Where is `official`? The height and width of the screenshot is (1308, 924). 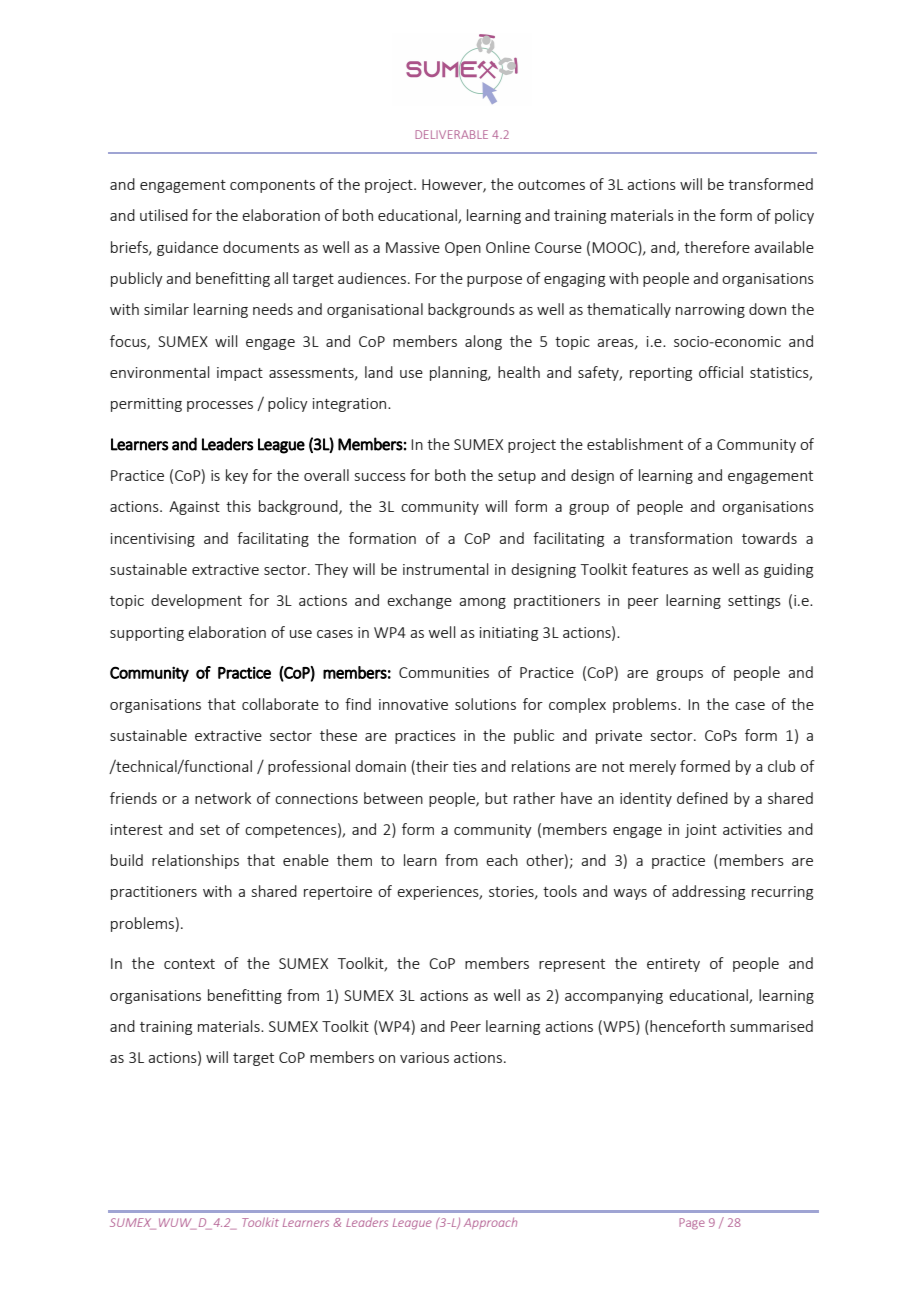
official is located at coordinates (721, 372).
